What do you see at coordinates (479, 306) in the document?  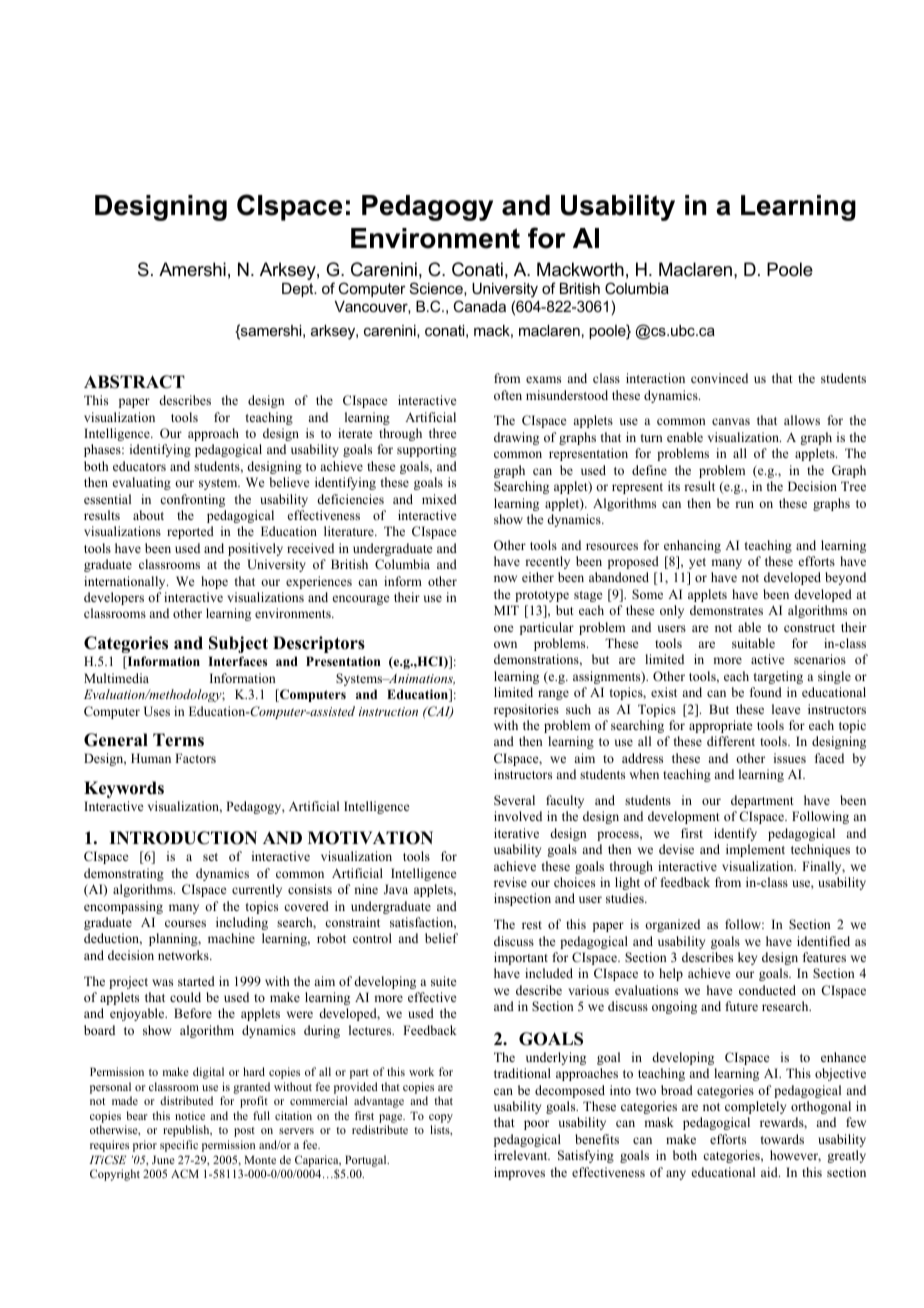 I see `Canada` at bounding box center [479, 306].
